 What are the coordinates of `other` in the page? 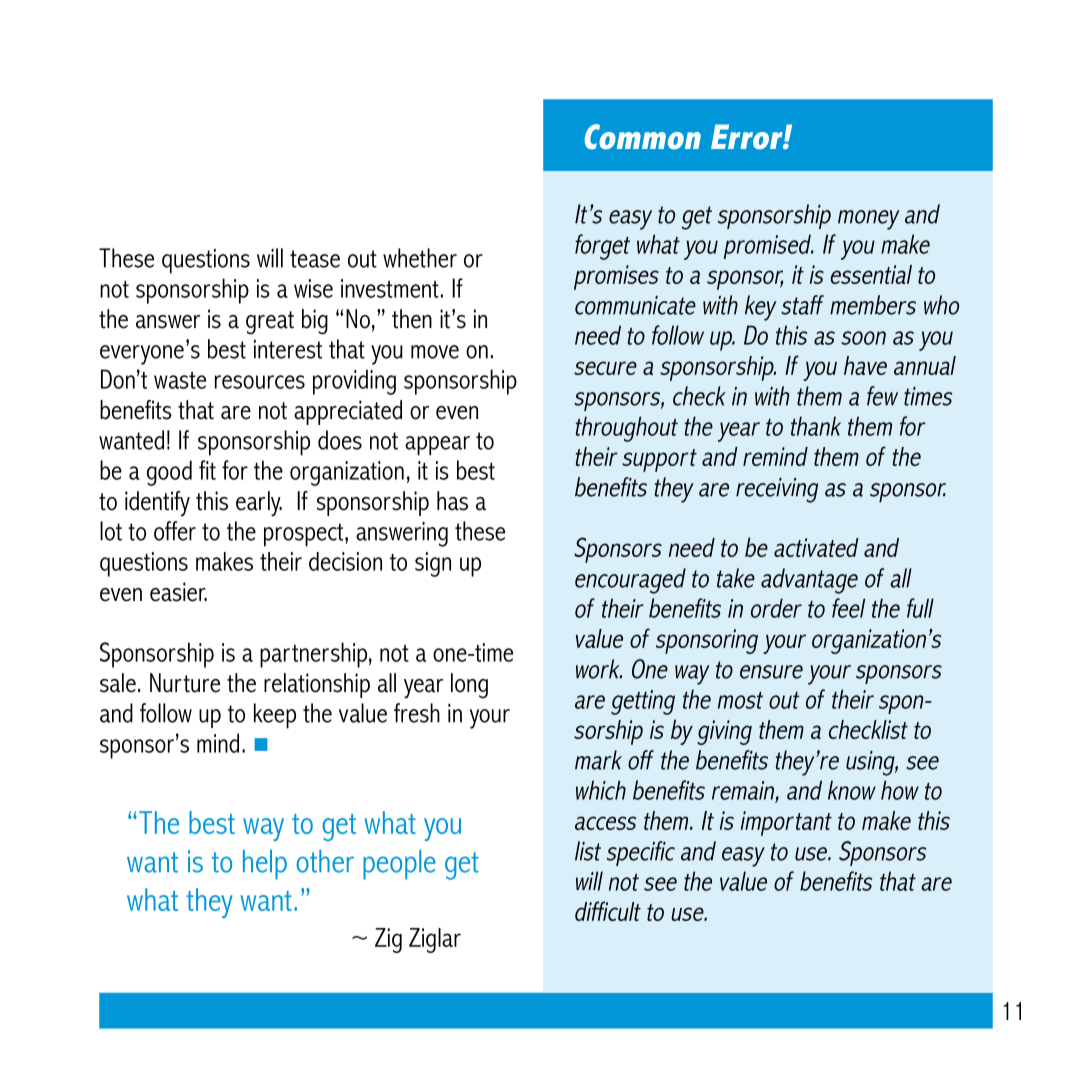 It's located at (325, 861).
